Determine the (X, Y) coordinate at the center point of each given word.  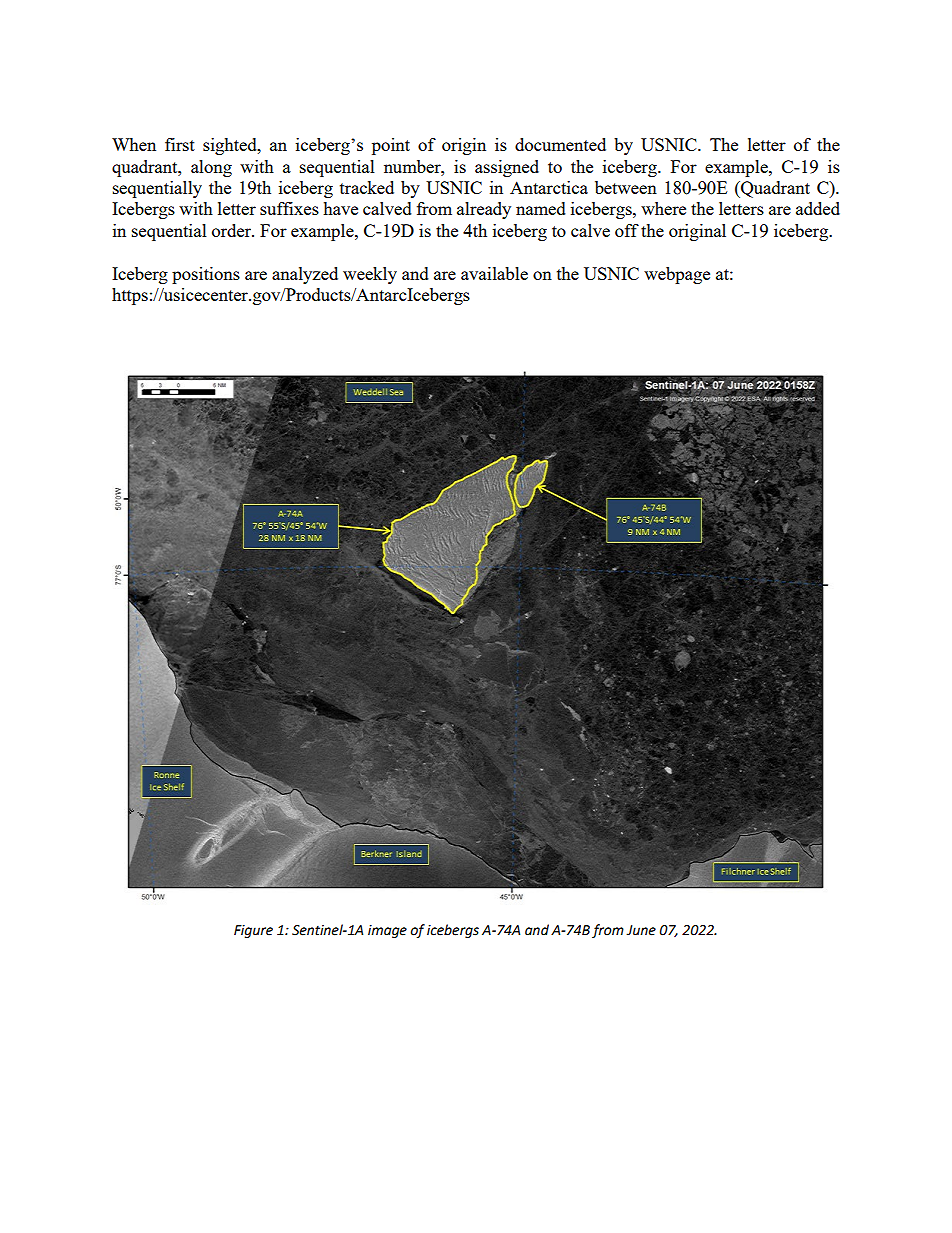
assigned (507, 168)
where (663, 208)
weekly (370, 275)
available (494, 273)
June (641, 930)
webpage (677, 275)
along (211, 168)
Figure (253, 931)
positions (206, 275)
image (387, 931)
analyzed (305, 275)
